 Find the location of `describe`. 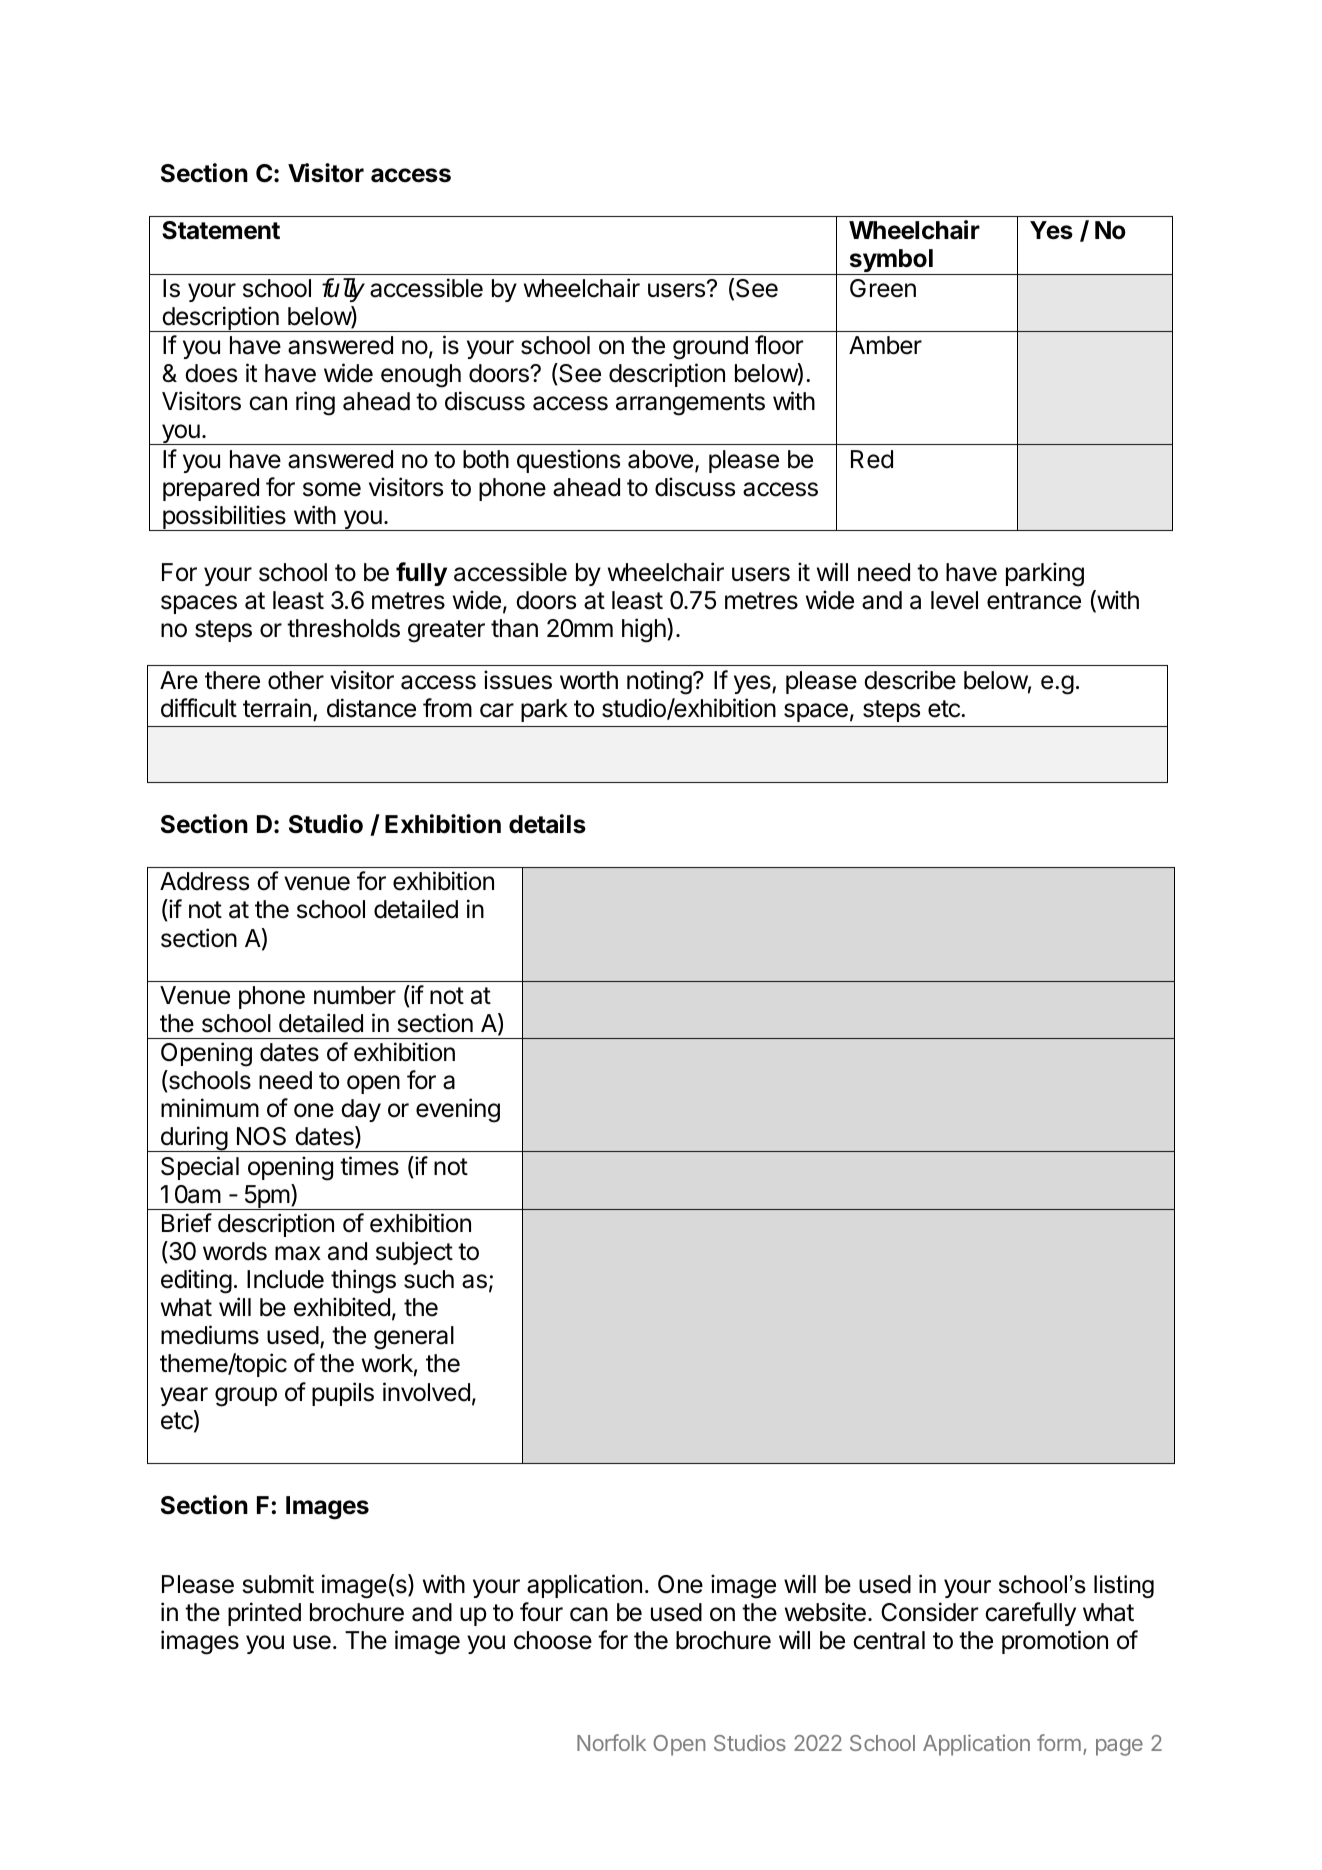

describe is located at coordinates (910, 680).
